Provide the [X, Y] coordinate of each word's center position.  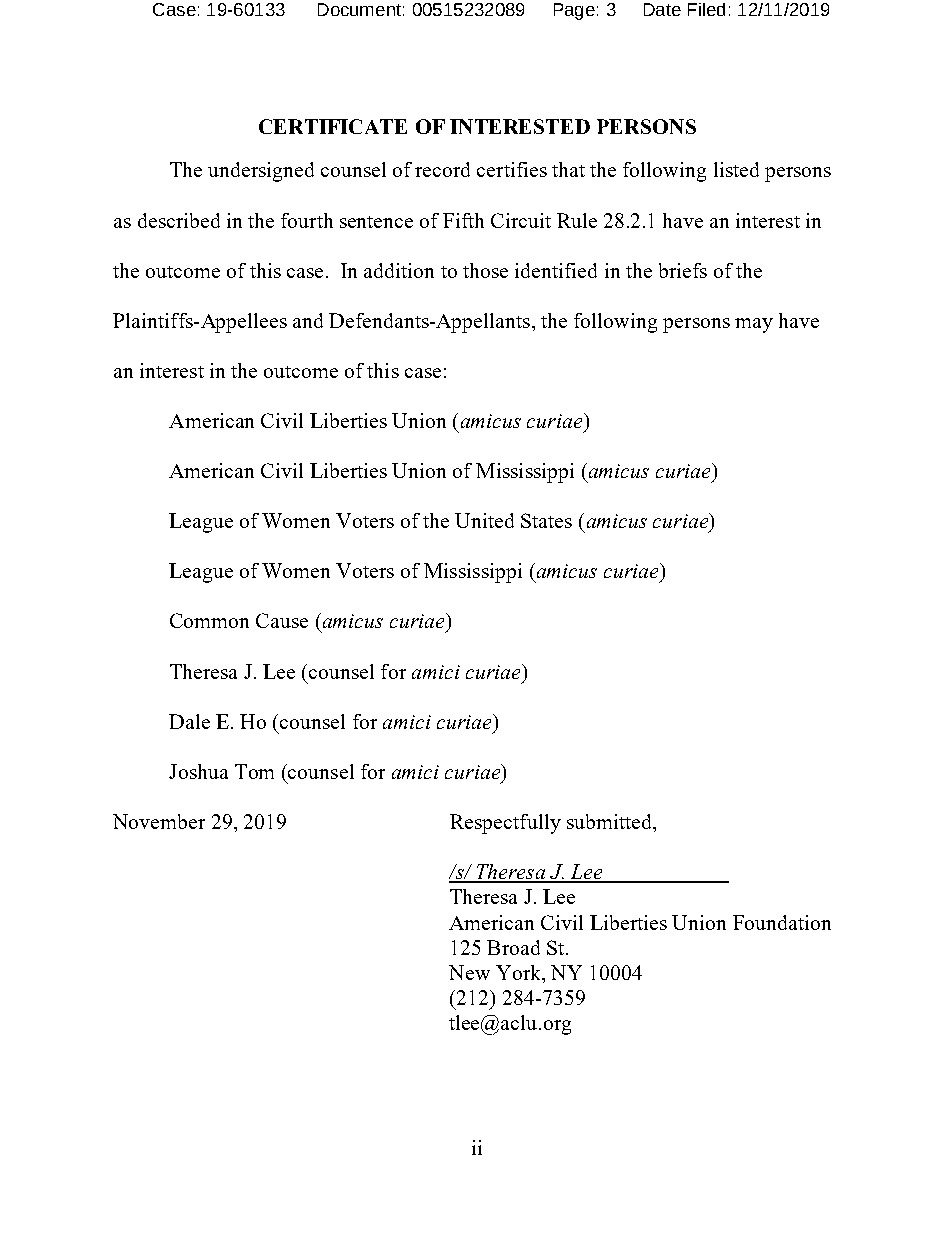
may [754, 325]
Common [209, 620]
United [484, 520]
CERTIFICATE [333, 126]
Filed [706, 9]
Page [574, 11]
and [308, 320]
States [546, 520]
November [159, 821]
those [485, 270]
